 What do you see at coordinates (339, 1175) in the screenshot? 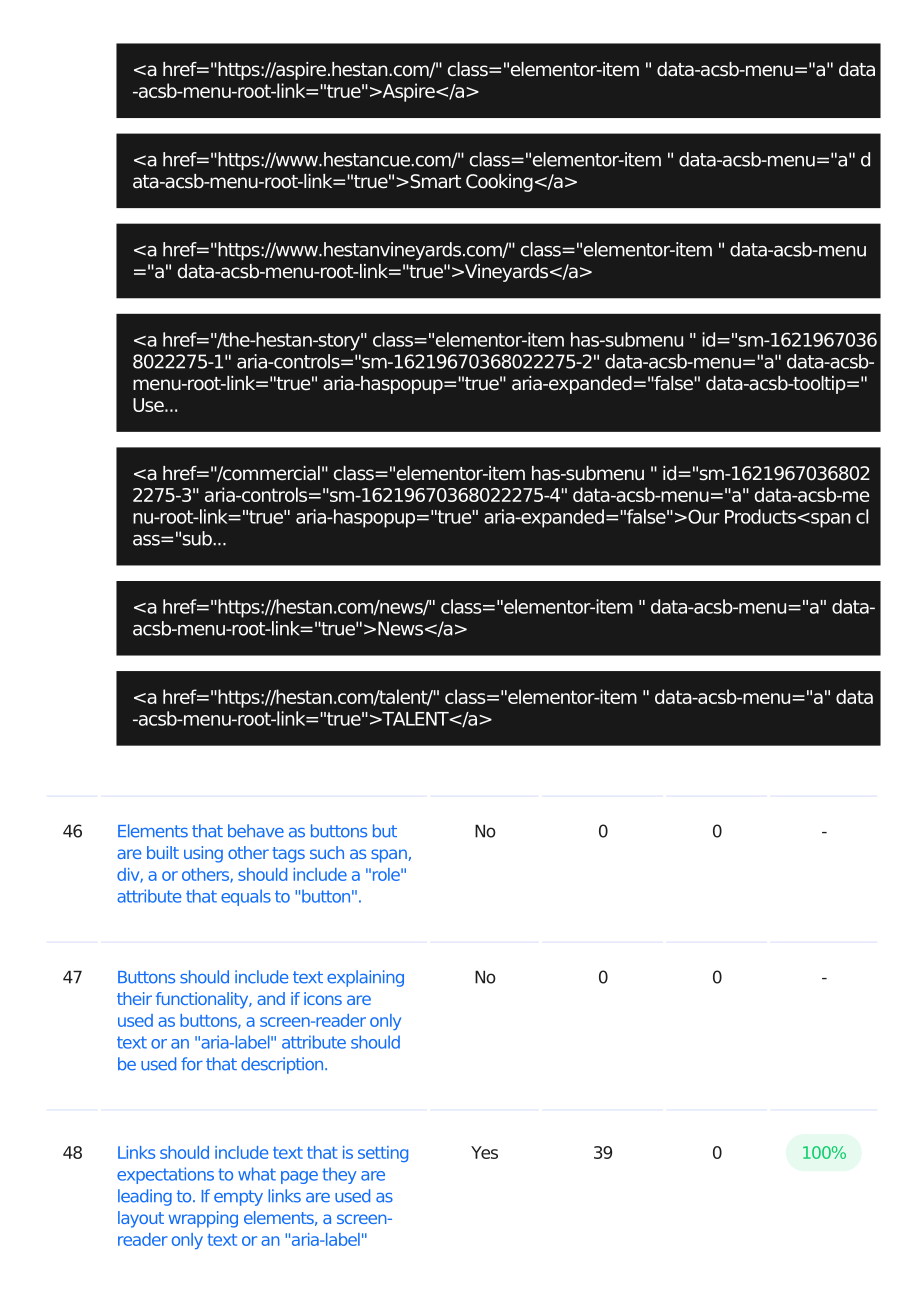
I see `they` at bounding box center [339, 1175].
